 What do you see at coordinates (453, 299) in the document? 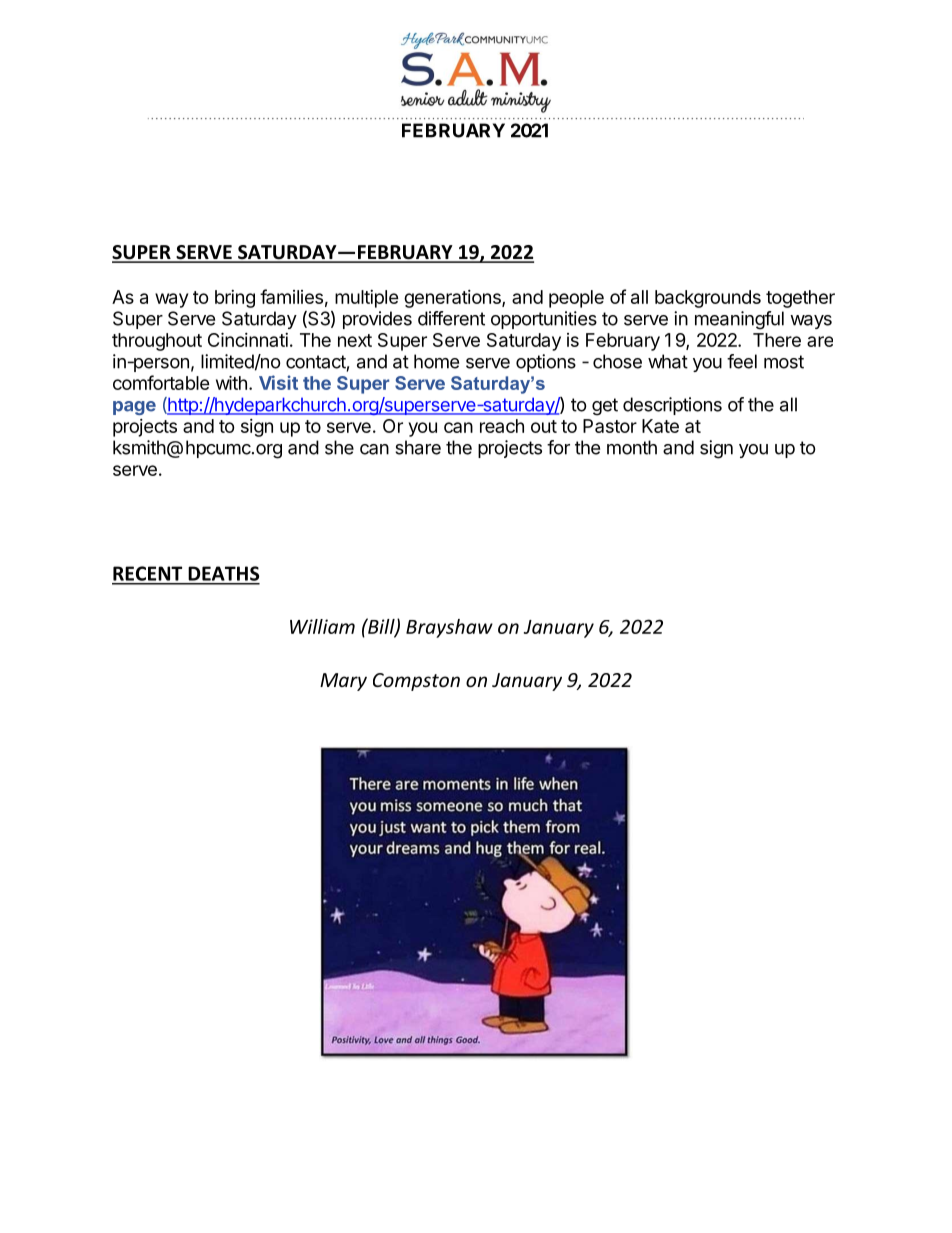
I see `generations` at bounding box center [453, 299].
